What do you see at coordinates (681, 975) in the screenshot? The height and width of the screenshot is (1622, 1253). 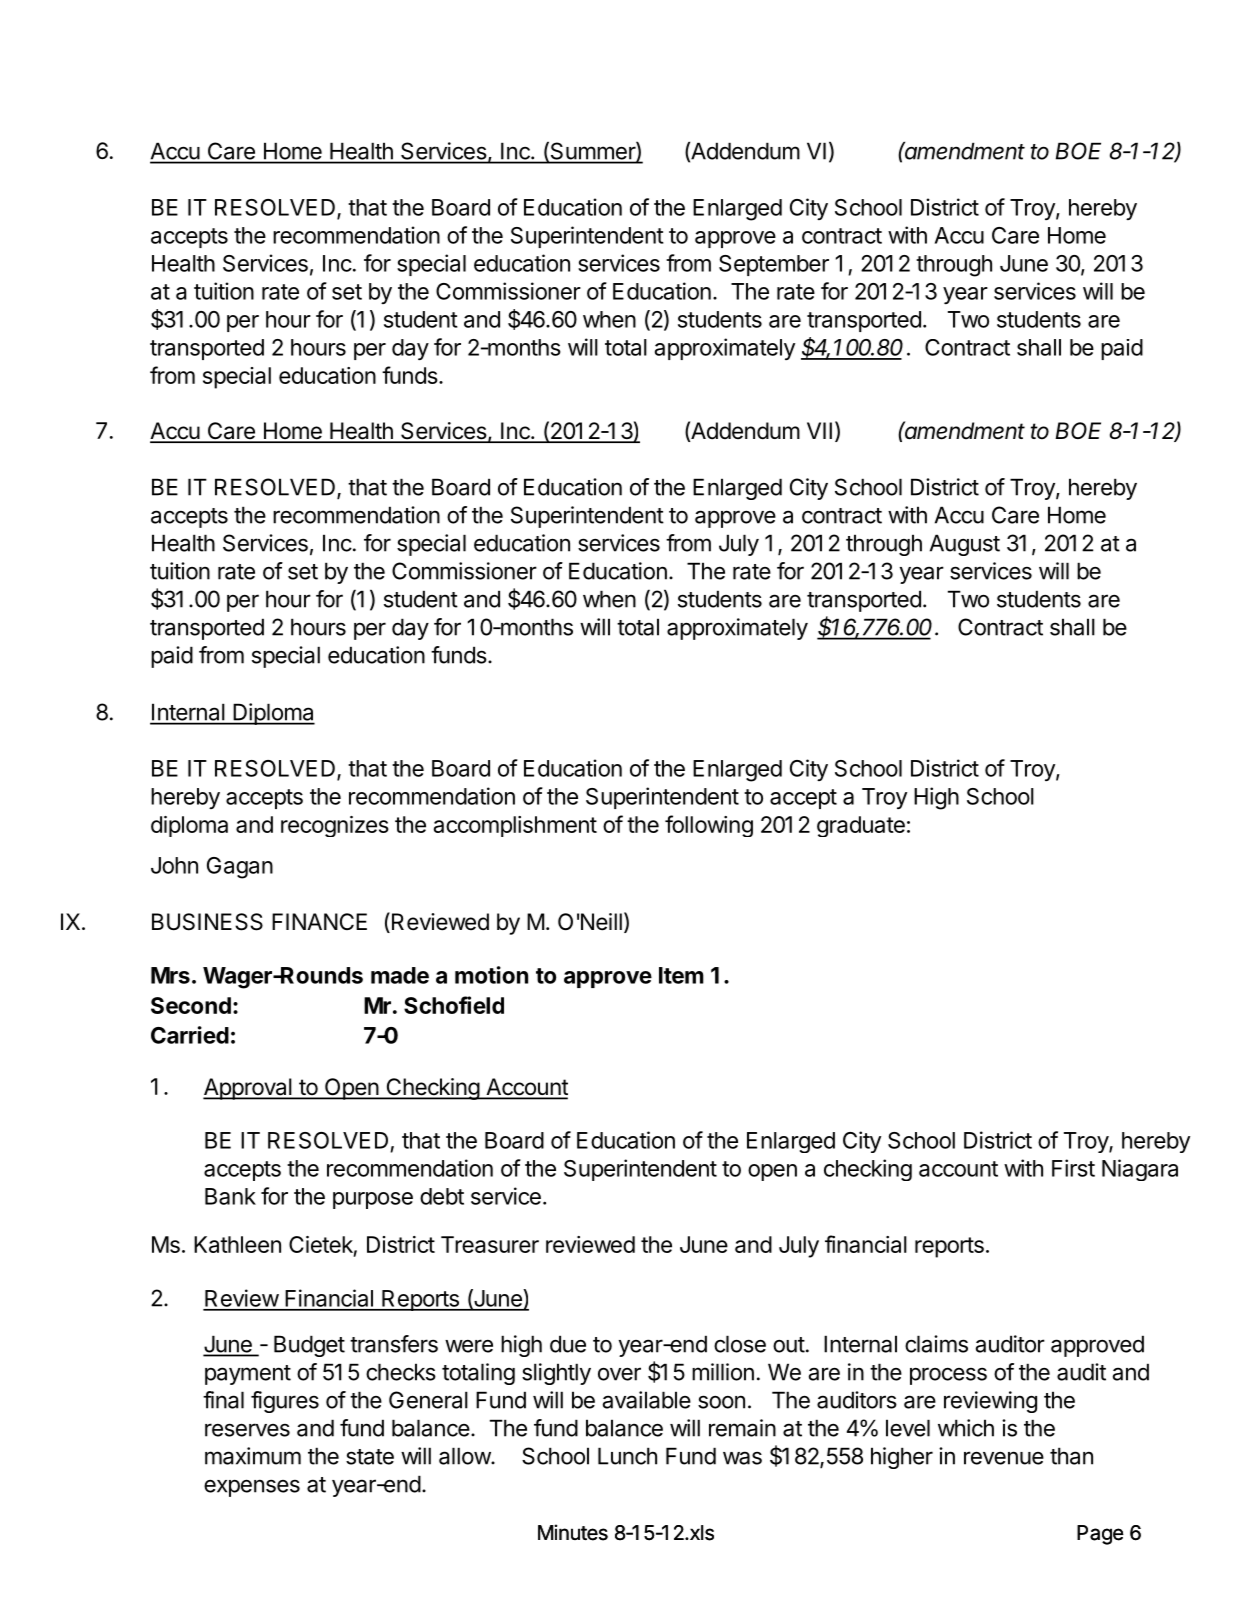 I see `Item` at bounding box center [681, 975].
